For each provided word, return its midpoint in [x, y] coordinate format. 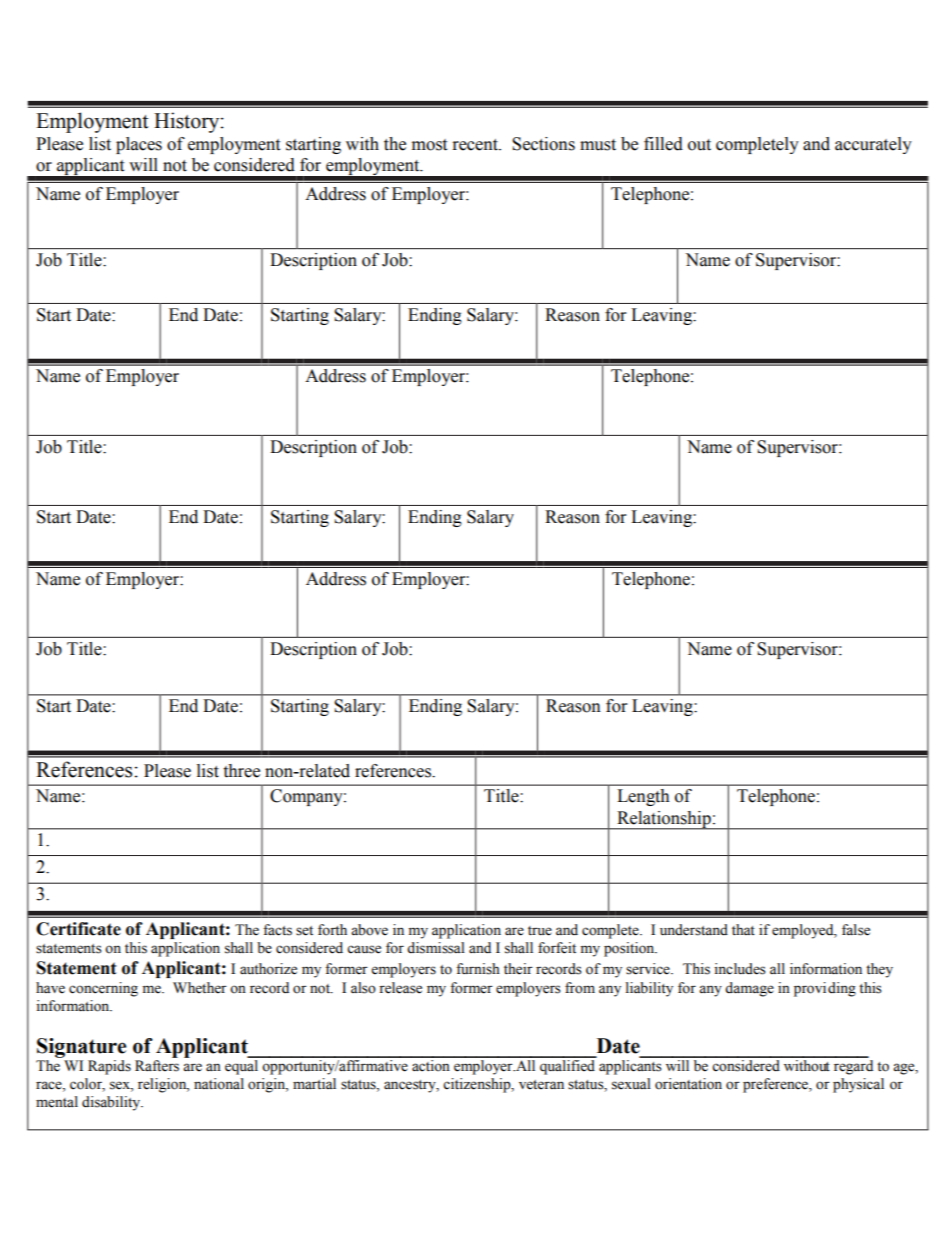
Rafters [157, 1066]
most [429, 145]
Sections [543, 144]
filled [663, 144]
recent [476, 145]
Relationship [664, 820]
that [743, 929]
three [241, 771]
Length [643, 797]
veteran [541, 1085]
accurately [873, 145]
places [139, 145]
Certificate [78, 929]
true [540, 931]
